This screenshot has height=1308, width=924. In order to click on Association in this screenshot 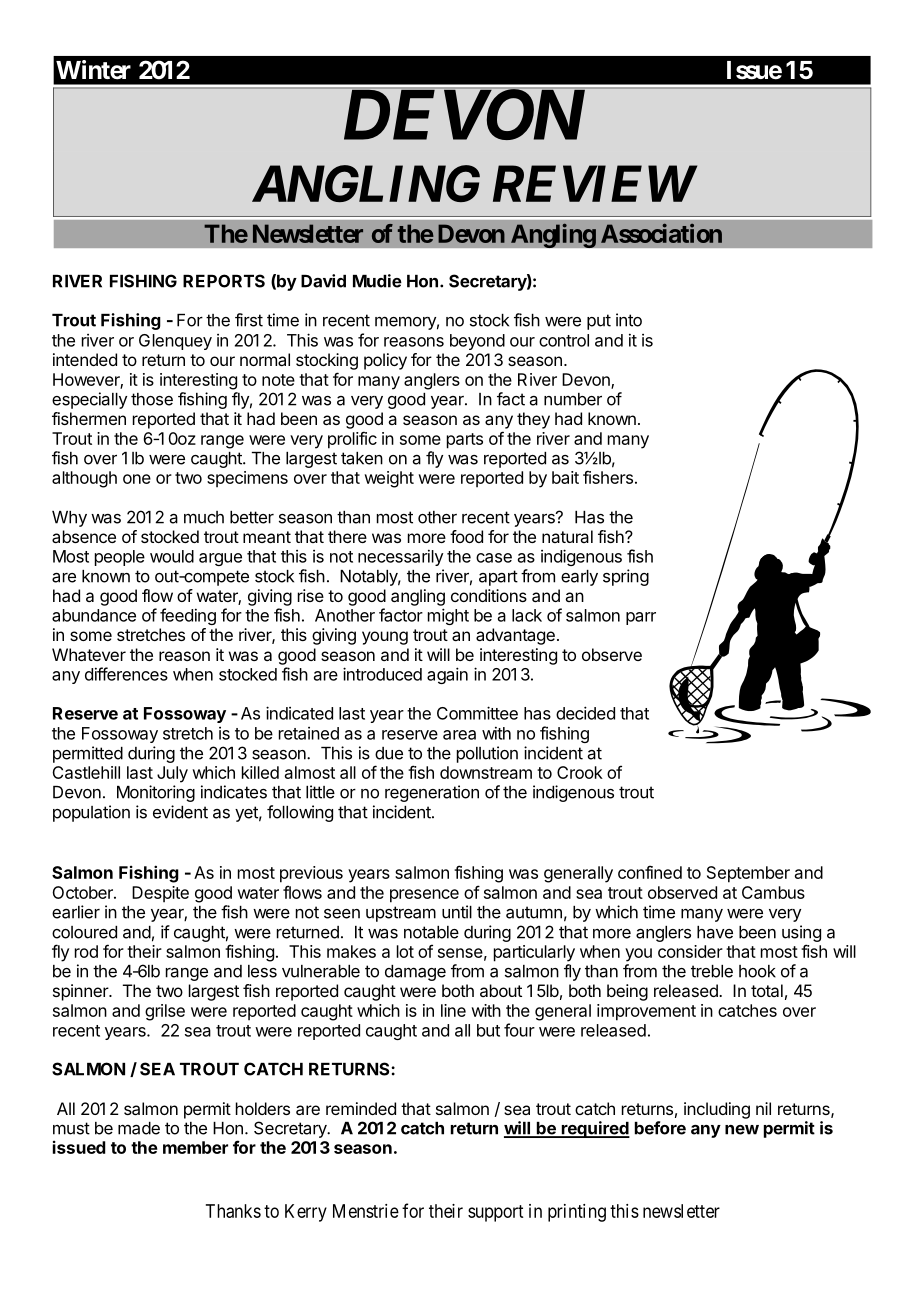, I will do `click(661, 233)`.
